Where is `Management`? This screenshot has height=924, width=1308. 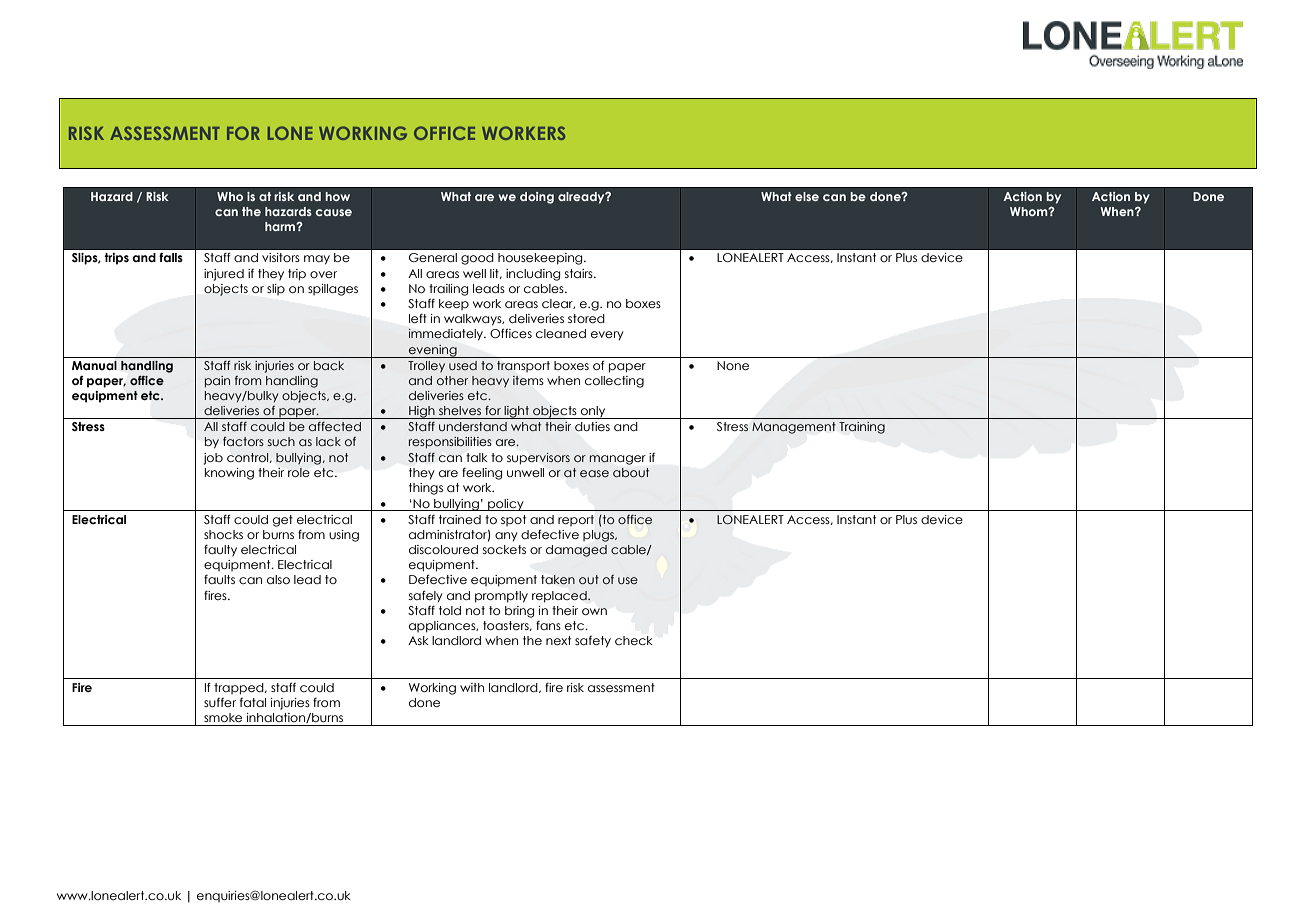 Management is located at coordinates (794, 428).
